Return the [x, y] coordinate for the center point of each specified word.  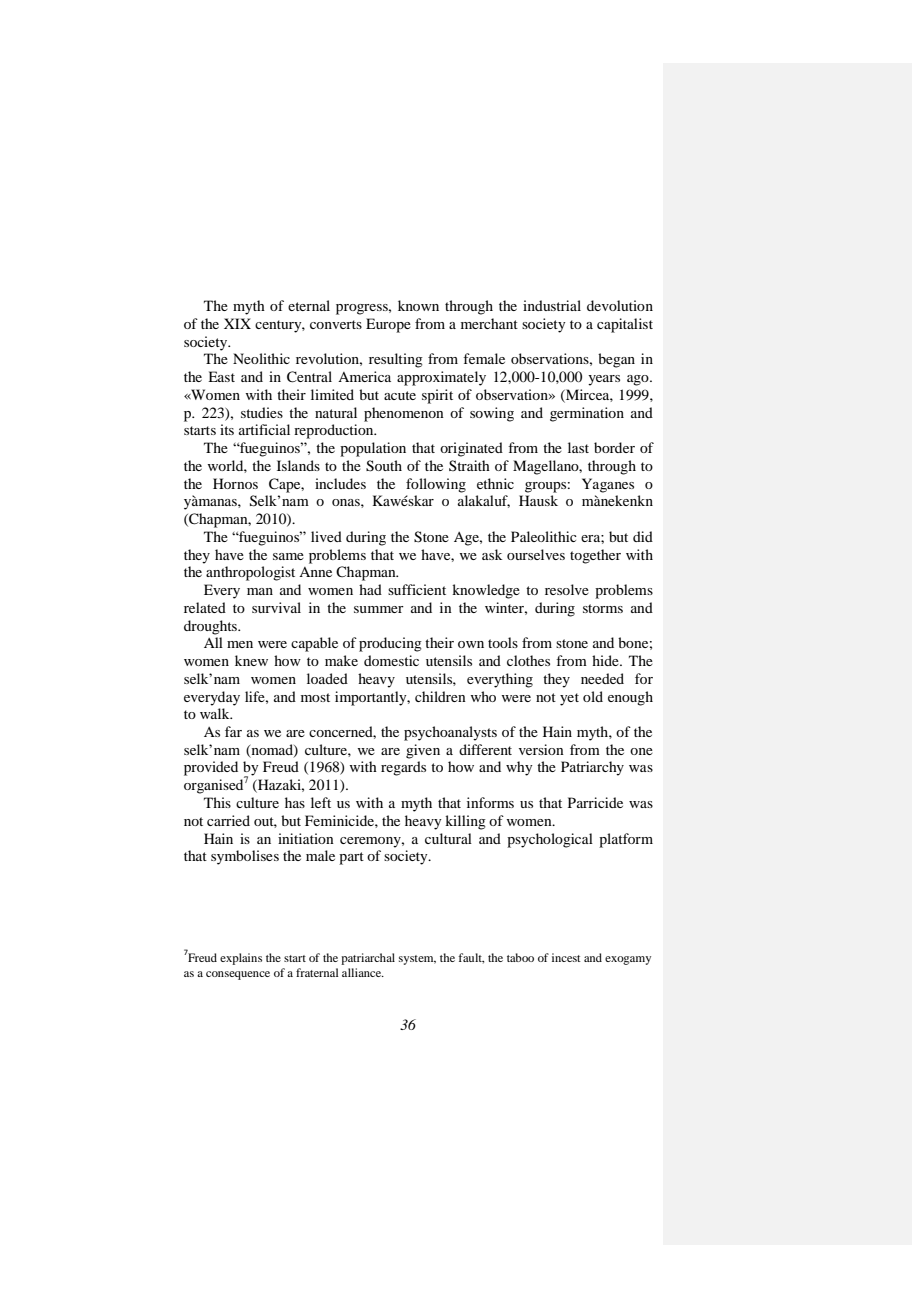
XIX [237, 323]
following [436, 485]
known [418, 305]
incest [566, 957]
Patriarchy [592, 768]
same [288, 556]
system [417, 960]
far [233, 731]
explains [241, 959]
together [595, 556]
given [423, 751]
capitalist [625, 325]
